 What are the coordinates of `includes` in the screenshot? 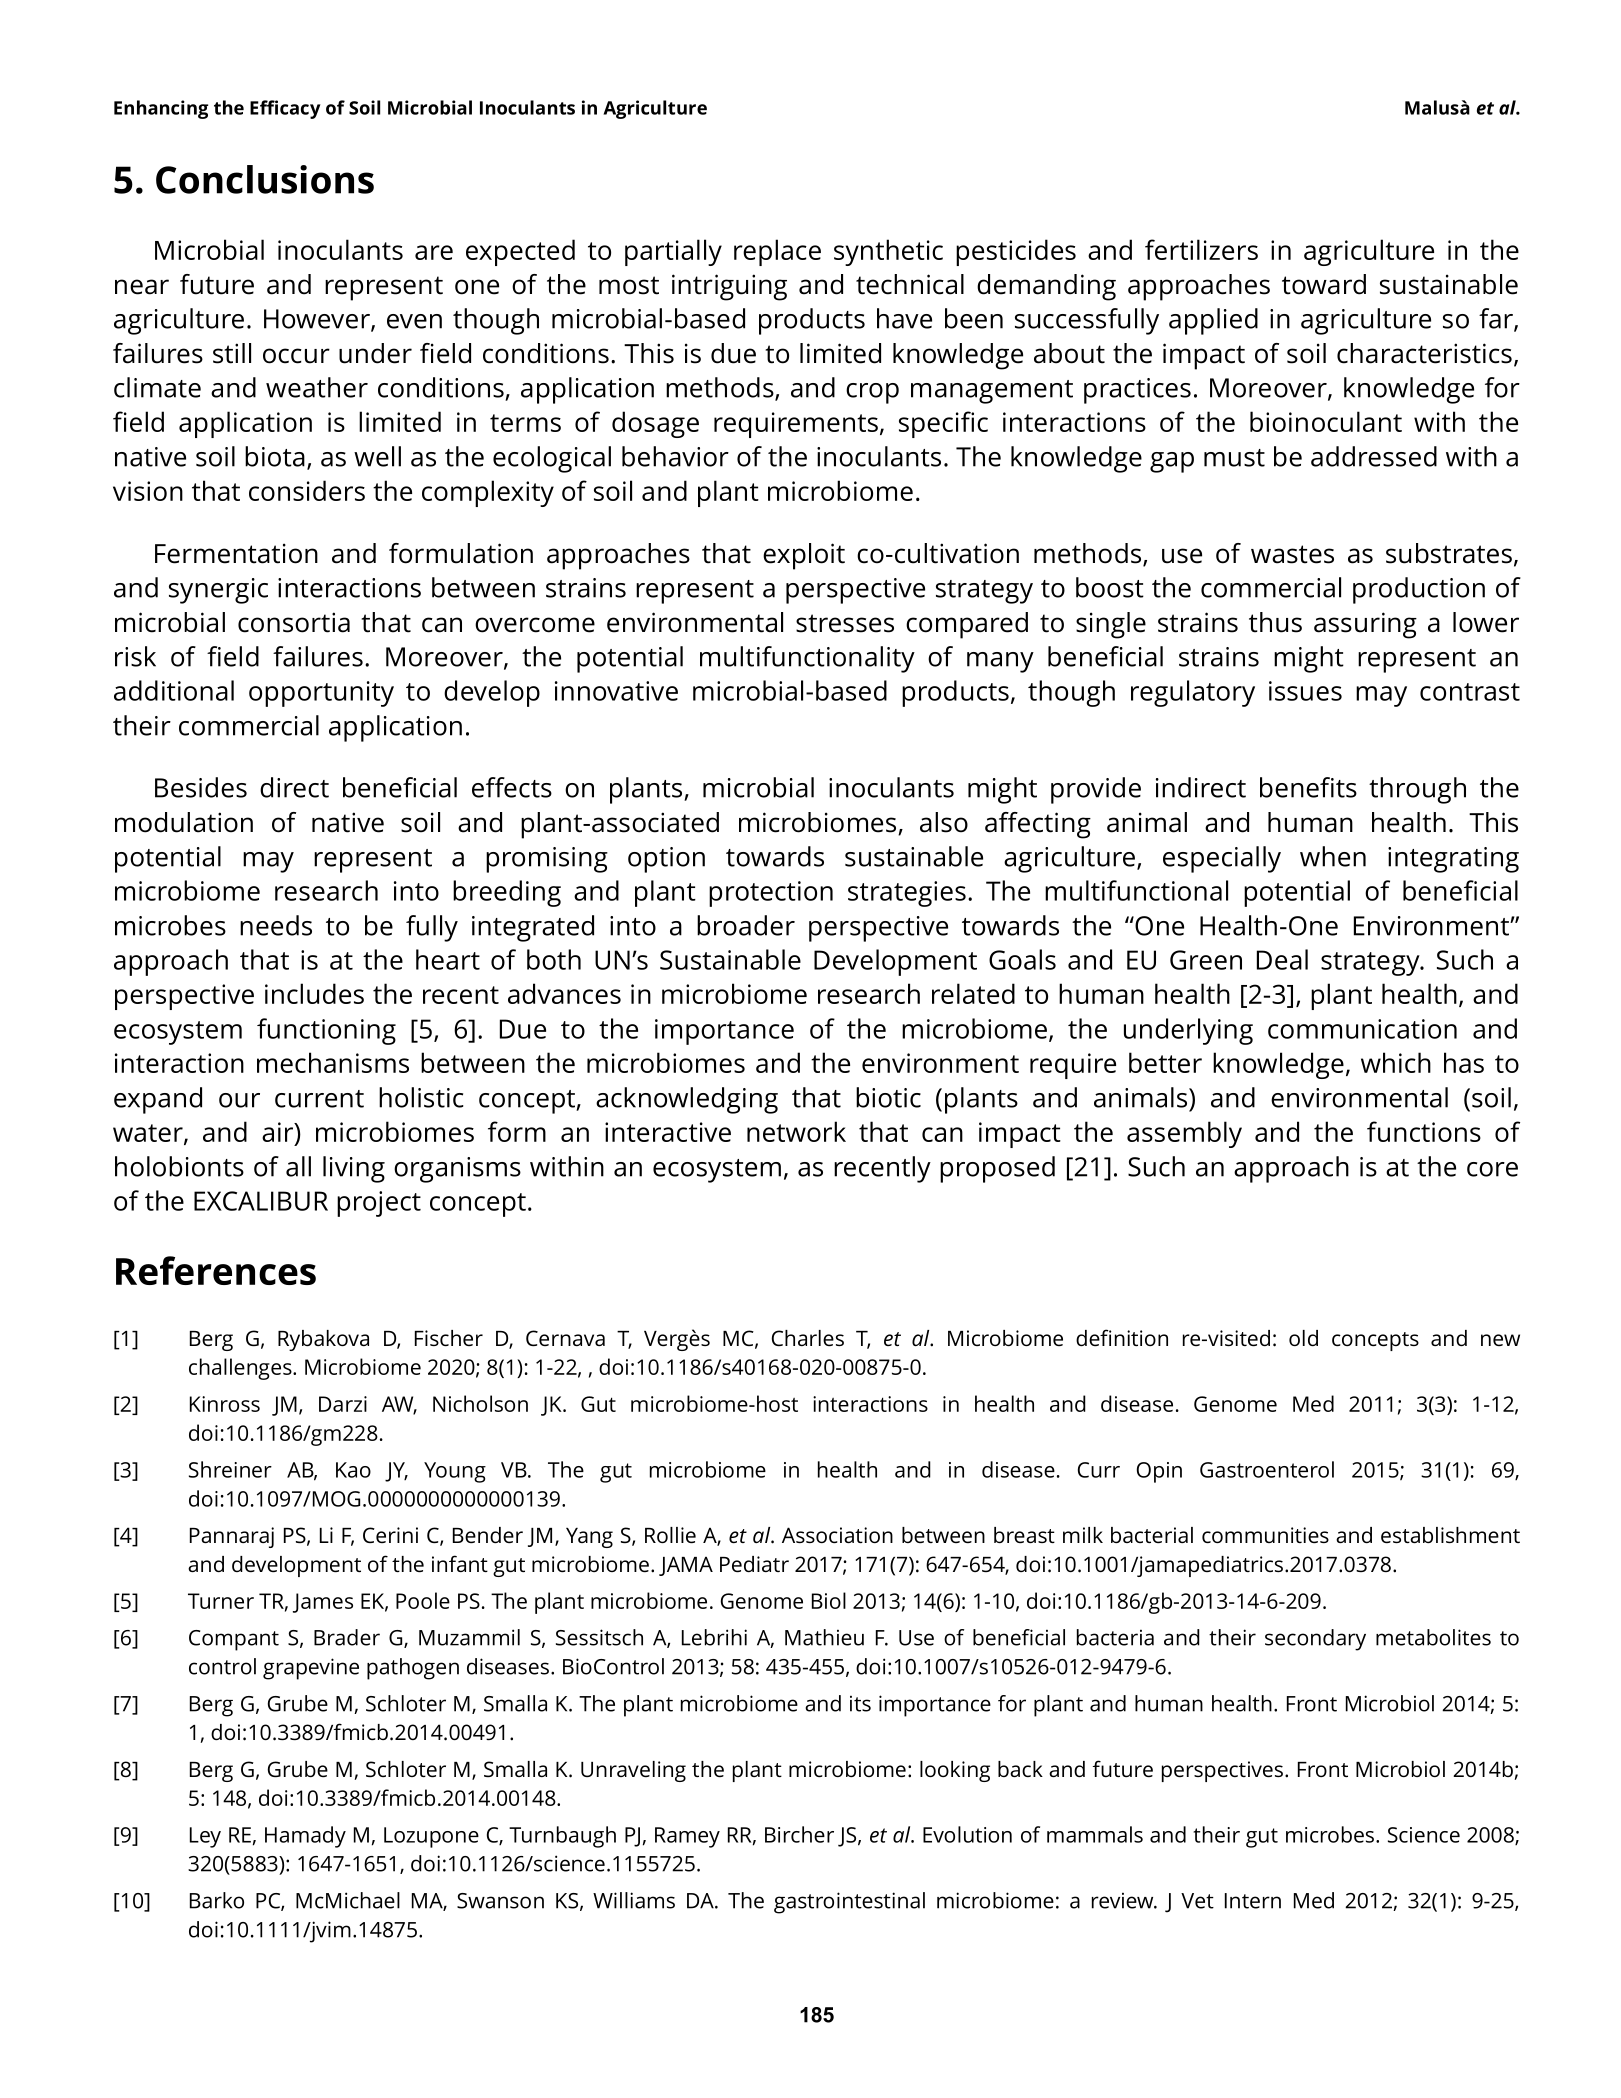 It's located at (314, 993).
